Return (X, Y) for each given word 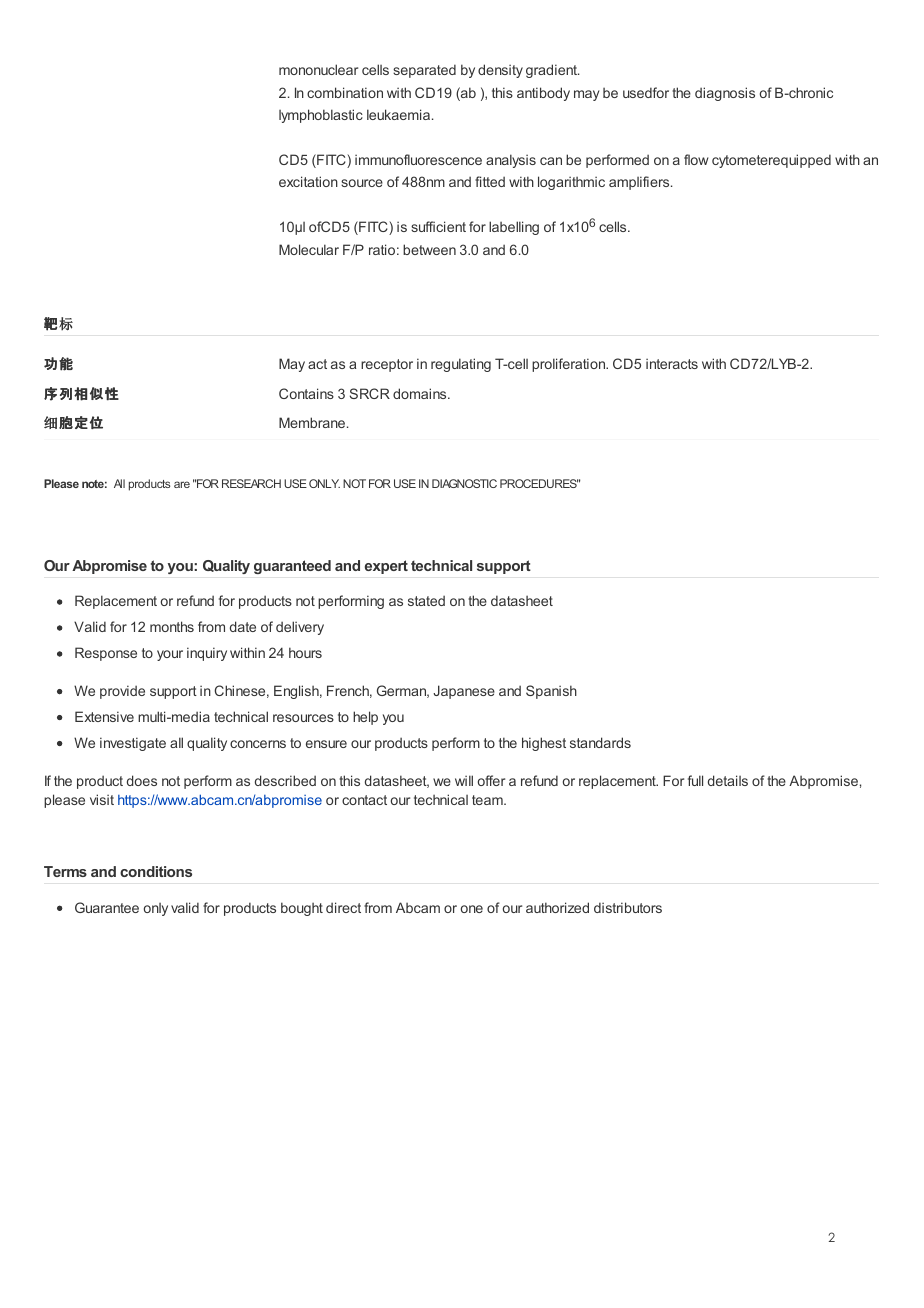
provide (122, 692)
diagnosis (725, 94)
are (182, 484)
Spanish (551, 692)
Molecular (309, 249)
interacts (672, 363)
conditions (156, 871)
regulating (461, 365)
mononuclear (318, 69)
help (365, 718)
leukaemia (400, 114)
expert (386, 567)
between (429, 249)
